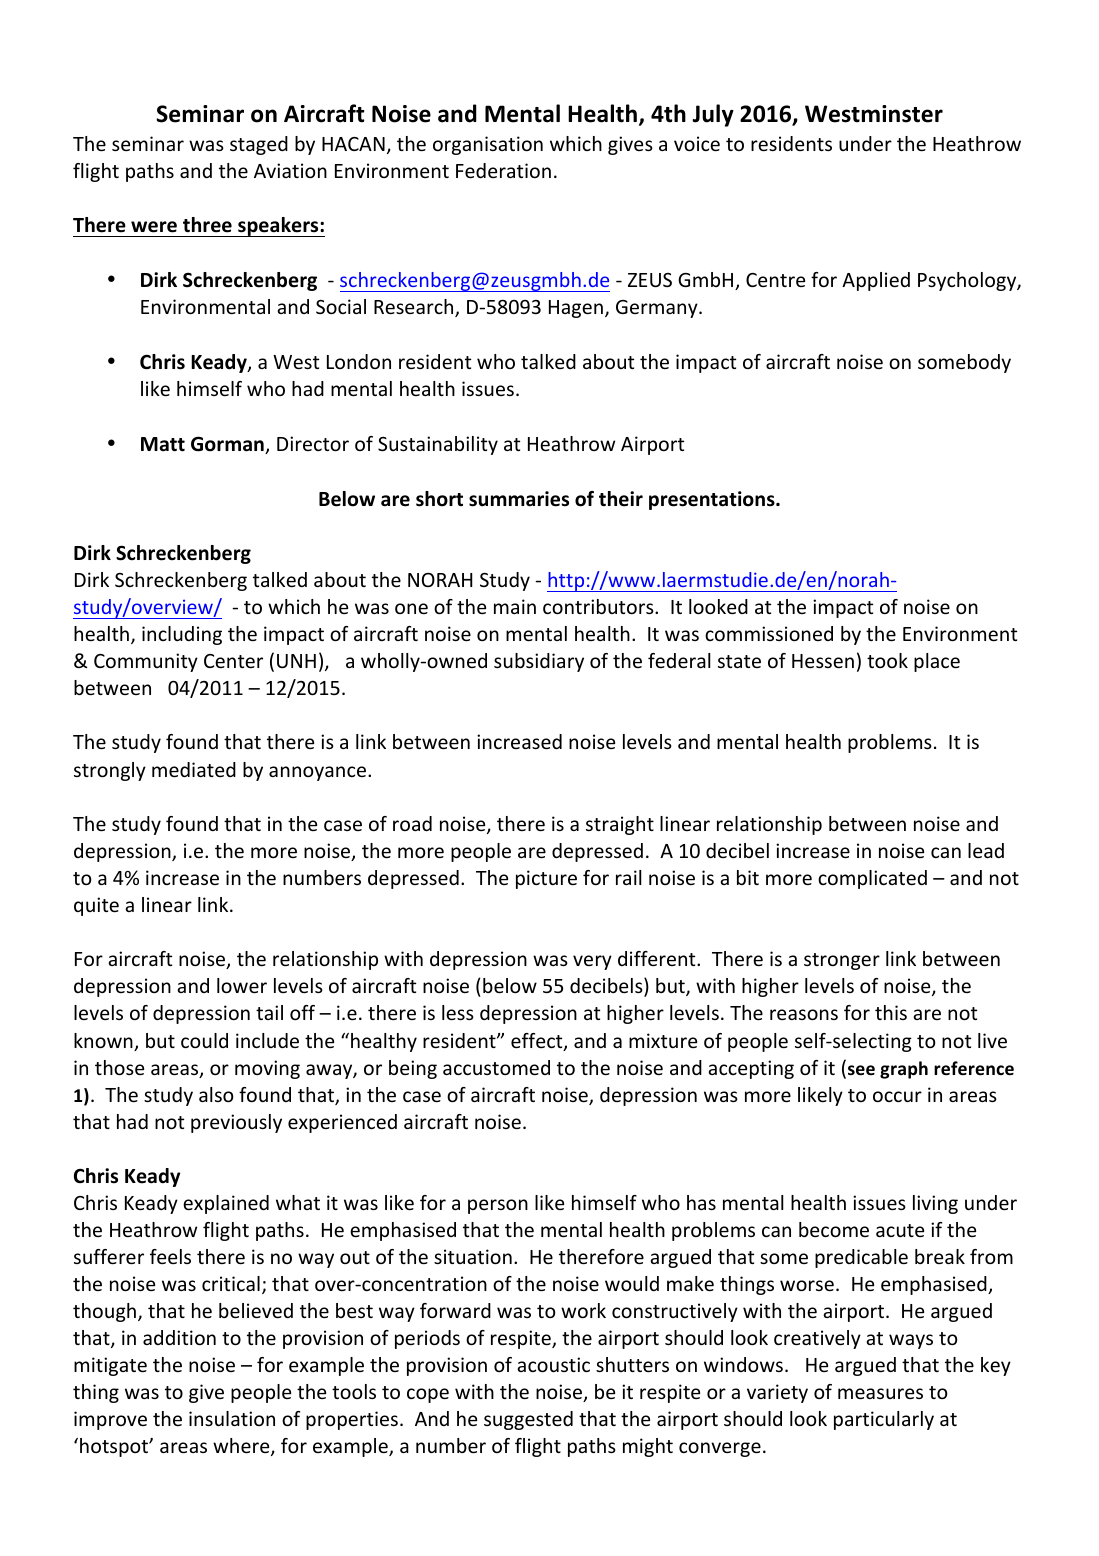 This screenshot has width=1099, height=1556. I want to click on Applied, so click(876, 281).
